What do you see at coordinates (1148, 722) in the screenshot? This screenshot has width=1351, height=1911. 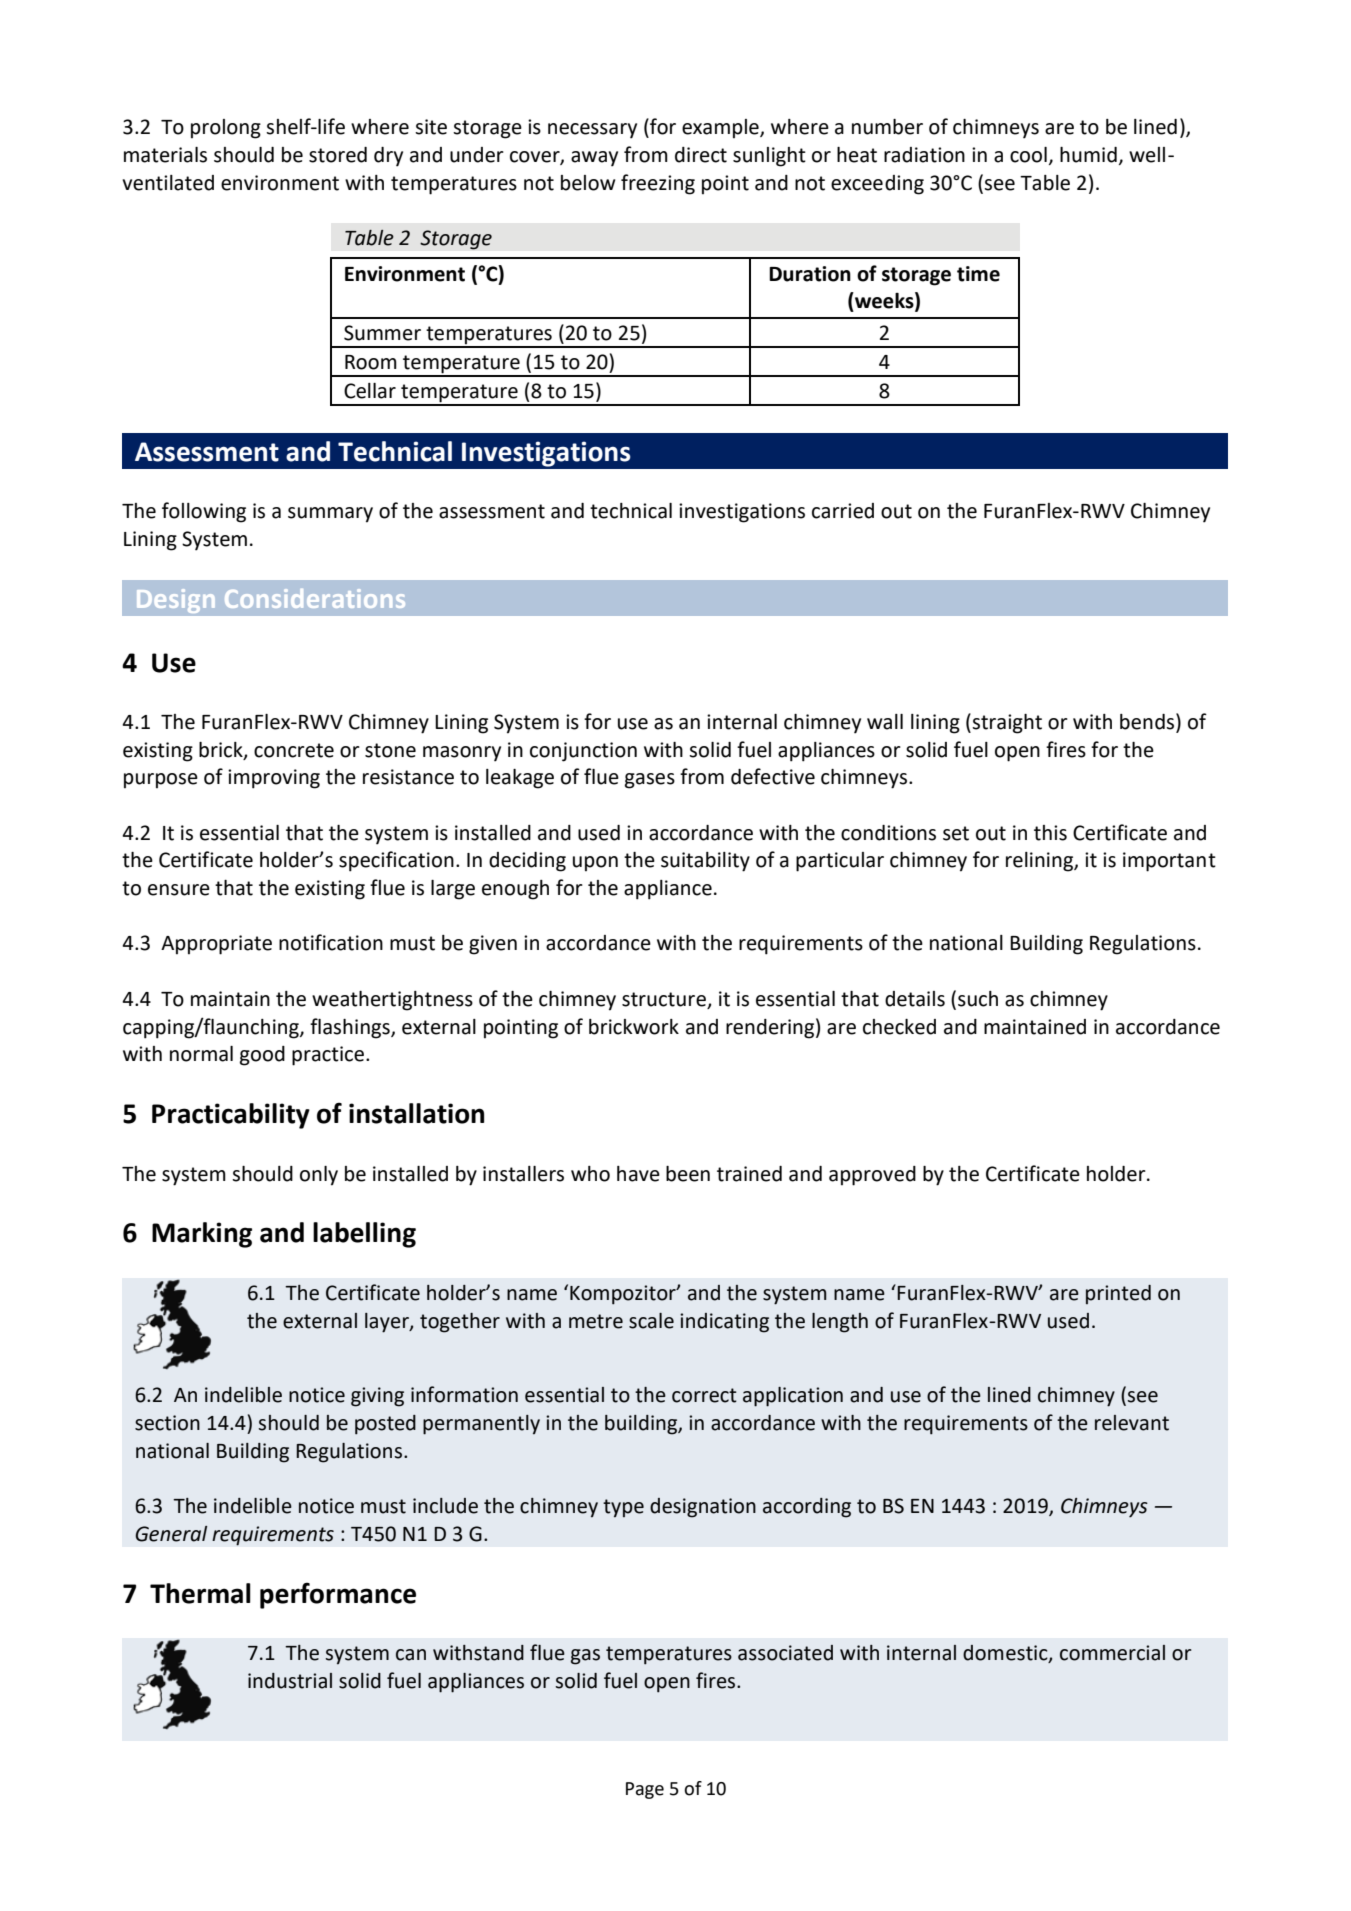 I see `bends` at bounding box center [1148, 722].
